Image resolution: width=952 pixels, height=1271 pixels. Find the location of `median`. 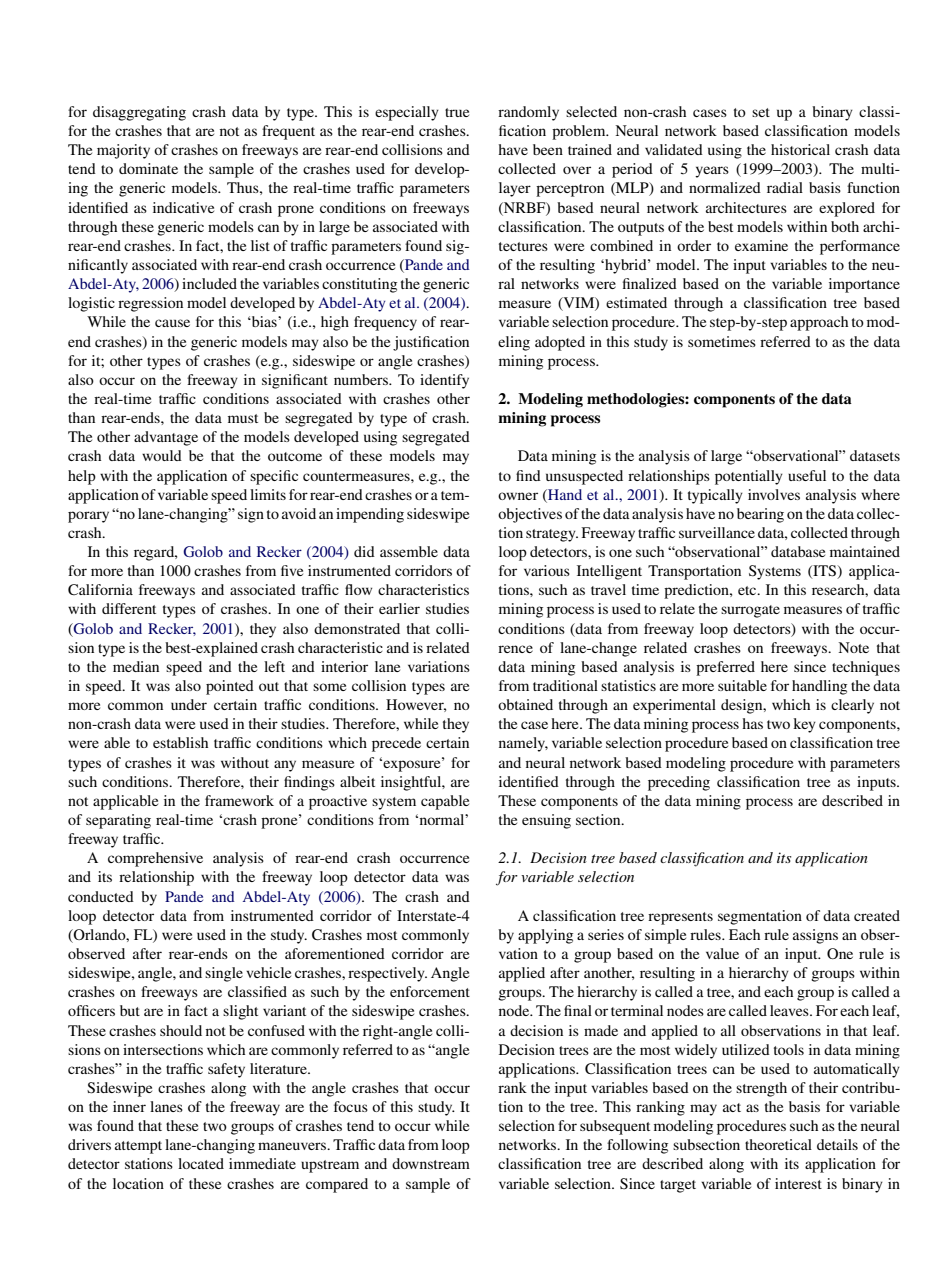

median is located at coordinates (136, 666).
